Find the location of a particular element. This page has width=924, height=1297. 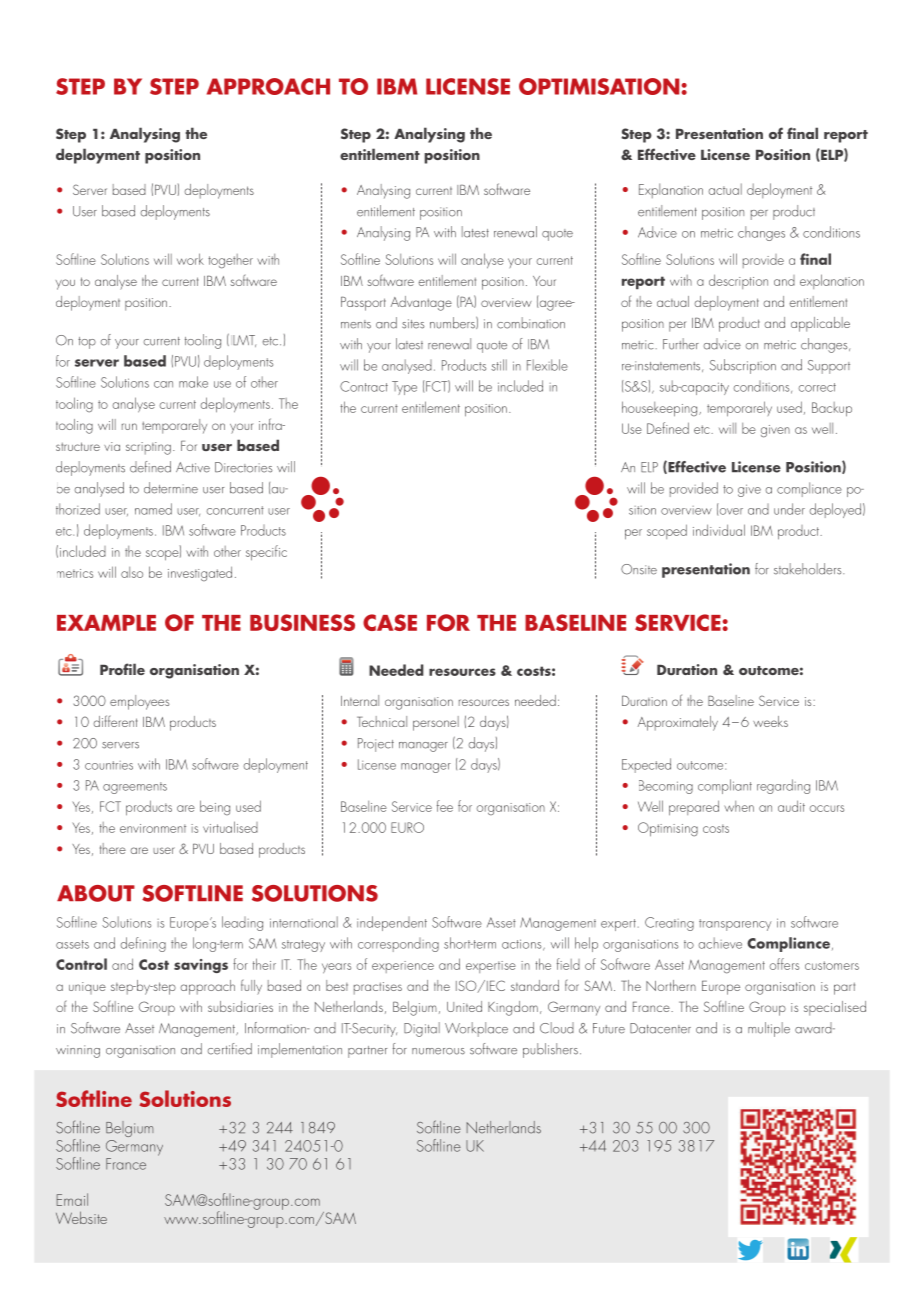

CASE is located at coordinates (390, 622).
